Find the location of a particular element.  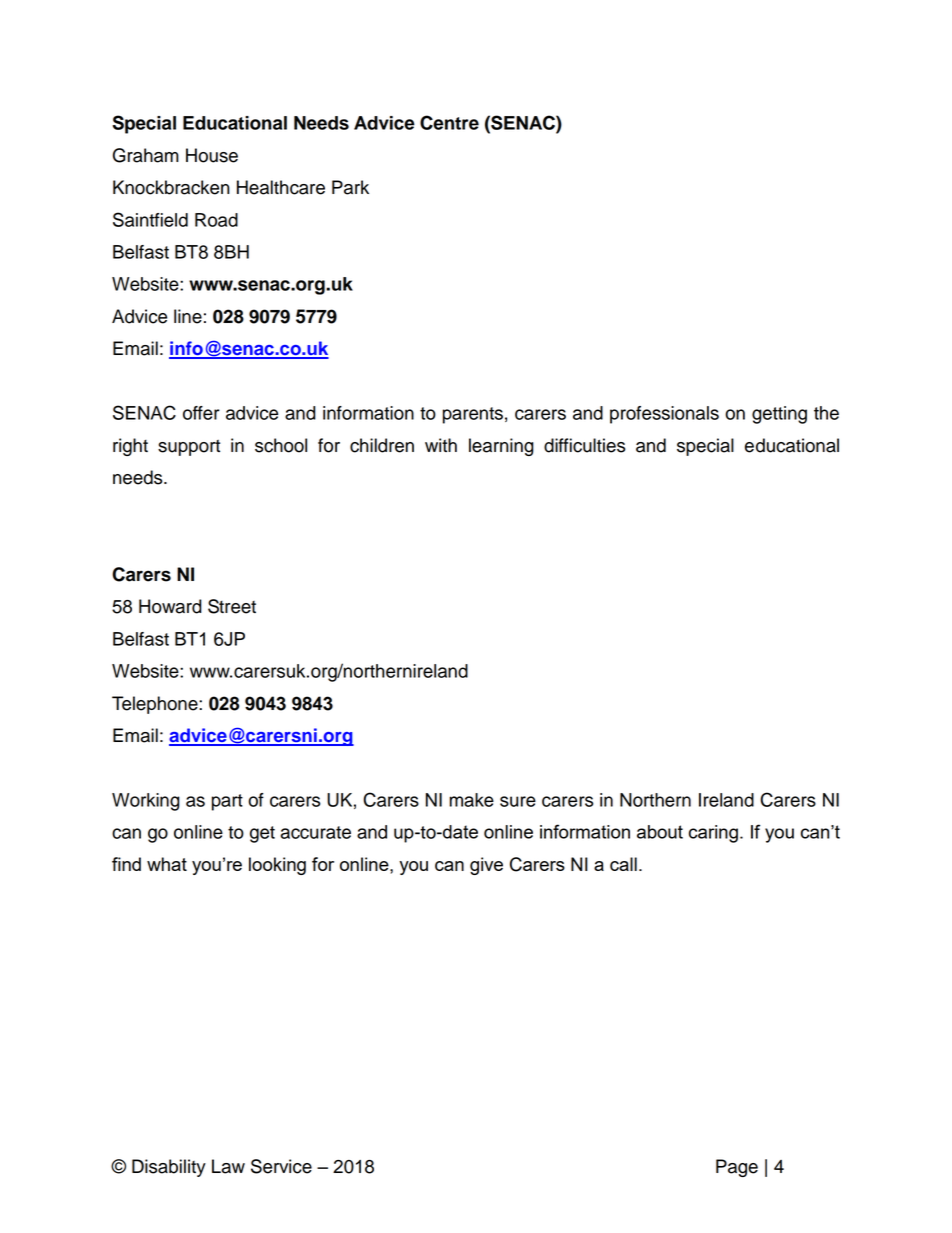

difficulties is located at coordinates (584, 445).
